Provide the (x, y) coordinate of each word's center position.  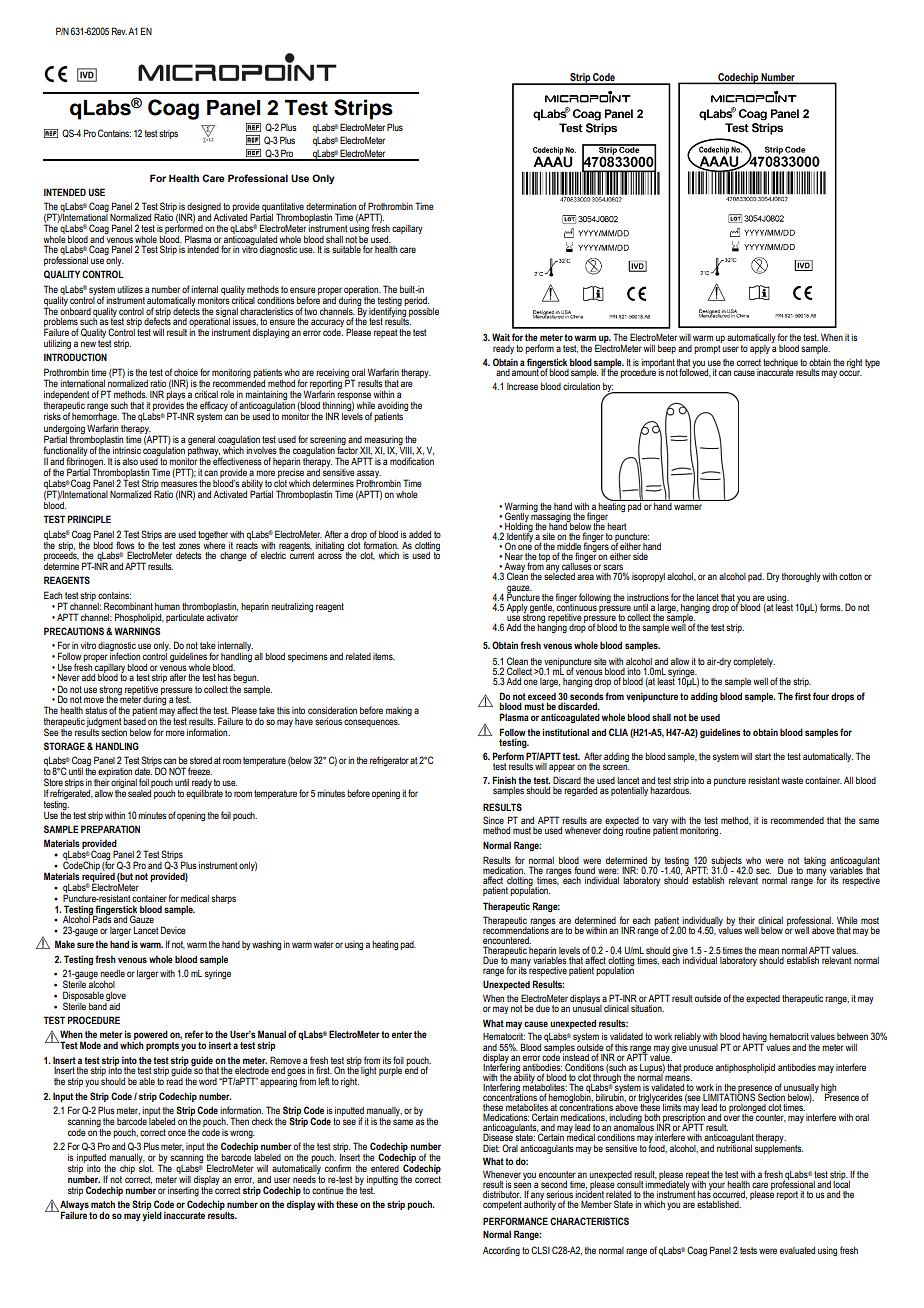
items (384, 656)
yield (152, 1216)
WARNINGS (137, 631)
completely (754, 662)
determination (331, 206)
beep (667, 349)
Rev (119, 31)
